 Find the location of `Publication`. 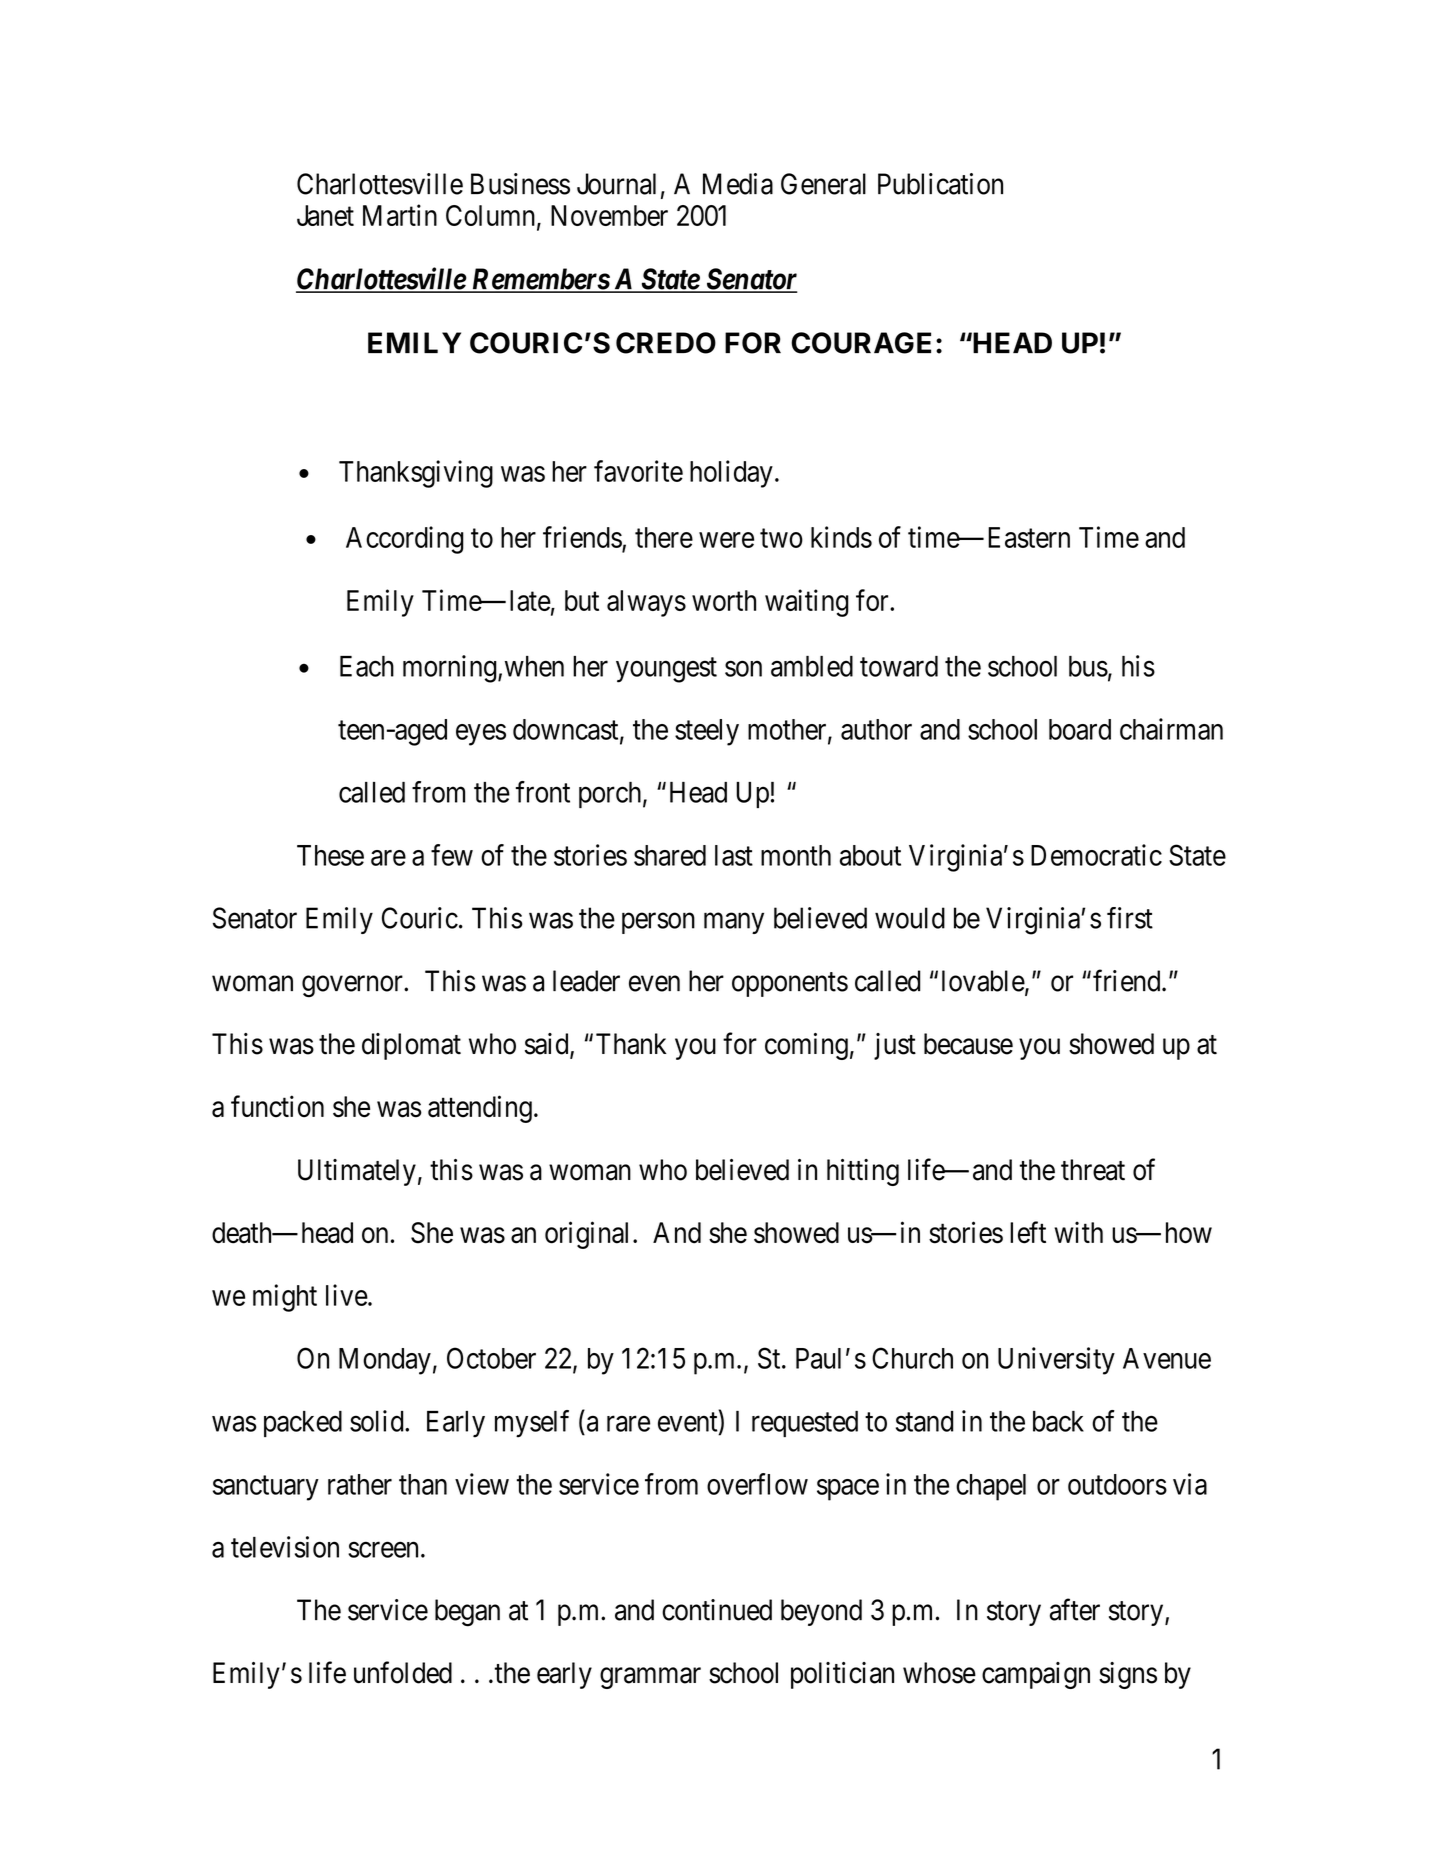

Publication is located at coordinates (940, 184).
